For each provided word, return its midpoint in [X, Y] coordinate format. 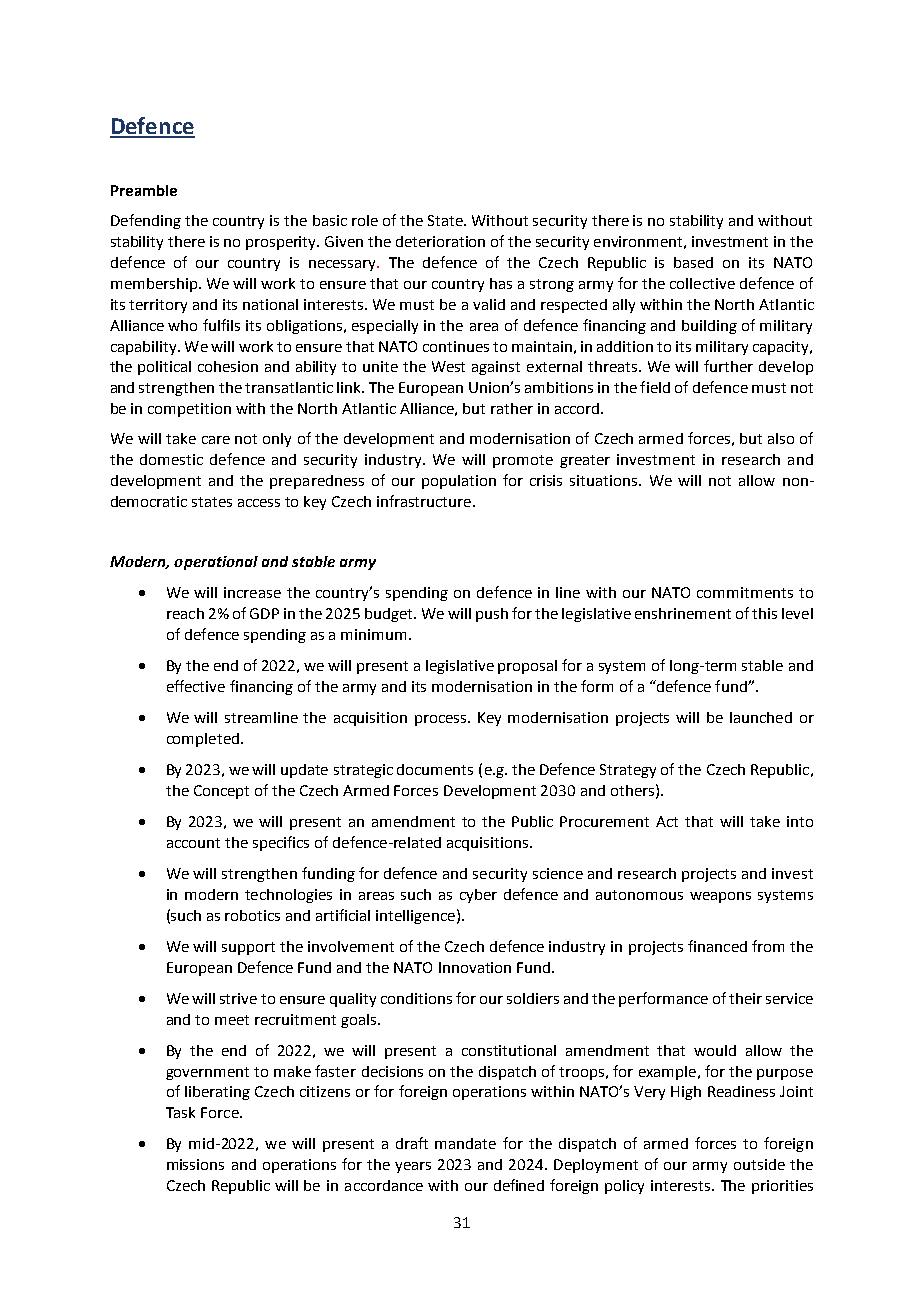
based [693, 262]
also [781, 438]
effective [196, 686]
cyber [478, 896]
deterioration [440, 241]
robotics [252, 915]
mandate [465, 1143]
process [442, 720]
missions [195, 1164]
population [459, 482]
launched [761, 717]
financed [717, 946]
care [216, 440]
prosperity [282, 243]
